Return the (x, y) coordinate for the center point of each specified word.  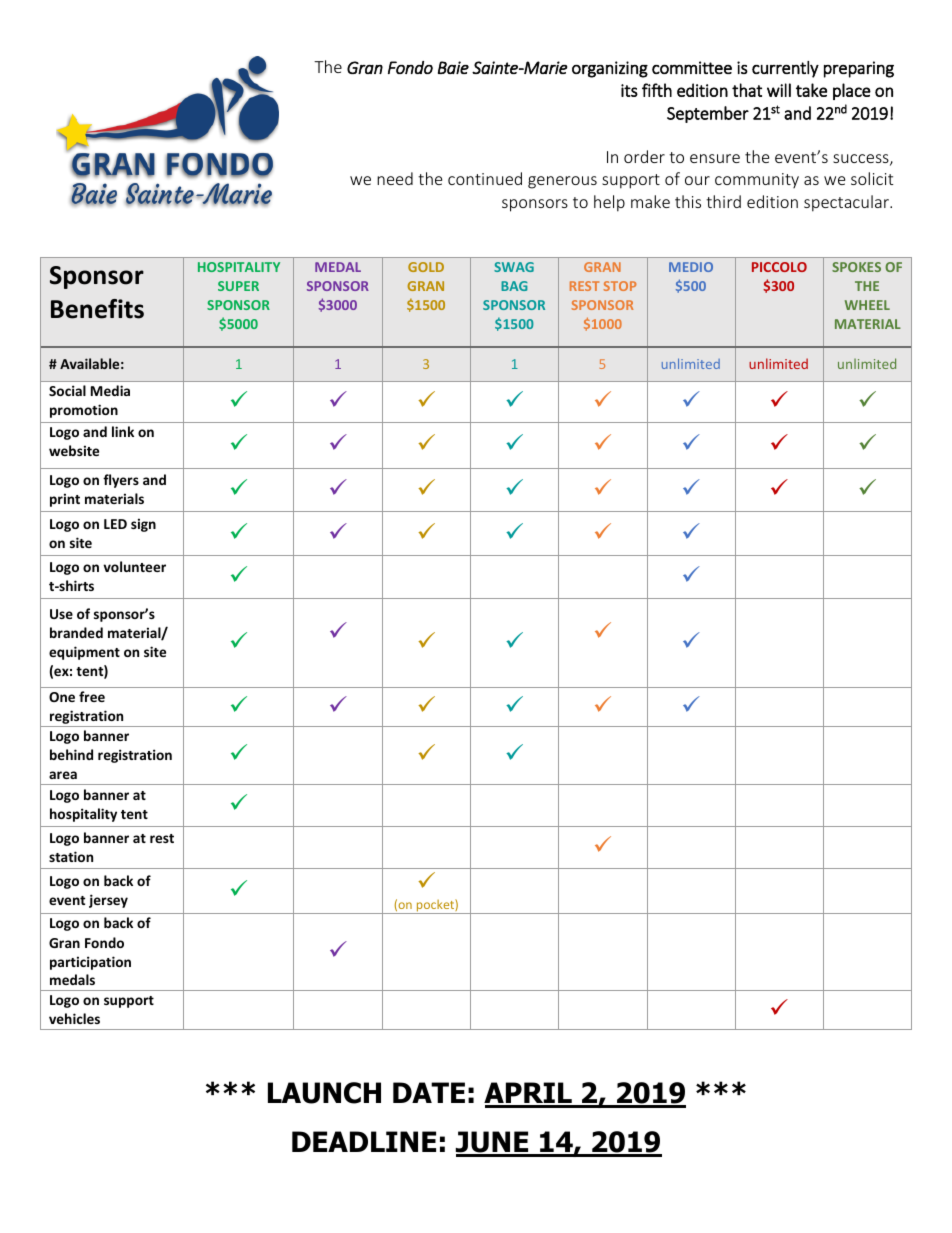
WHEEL (867, 305)
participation (90, 963)
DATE (429, 1092)
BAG (514, 286)
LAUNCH (324, 1093)
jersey (108, 901)
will (779, 90)
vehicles (74, 1018)
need (395, 178)
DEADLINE (364, 1141)
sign (143, 525)
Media (110, 390)
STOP (620, 286)
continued (485, 178)
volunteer (134, 566)
